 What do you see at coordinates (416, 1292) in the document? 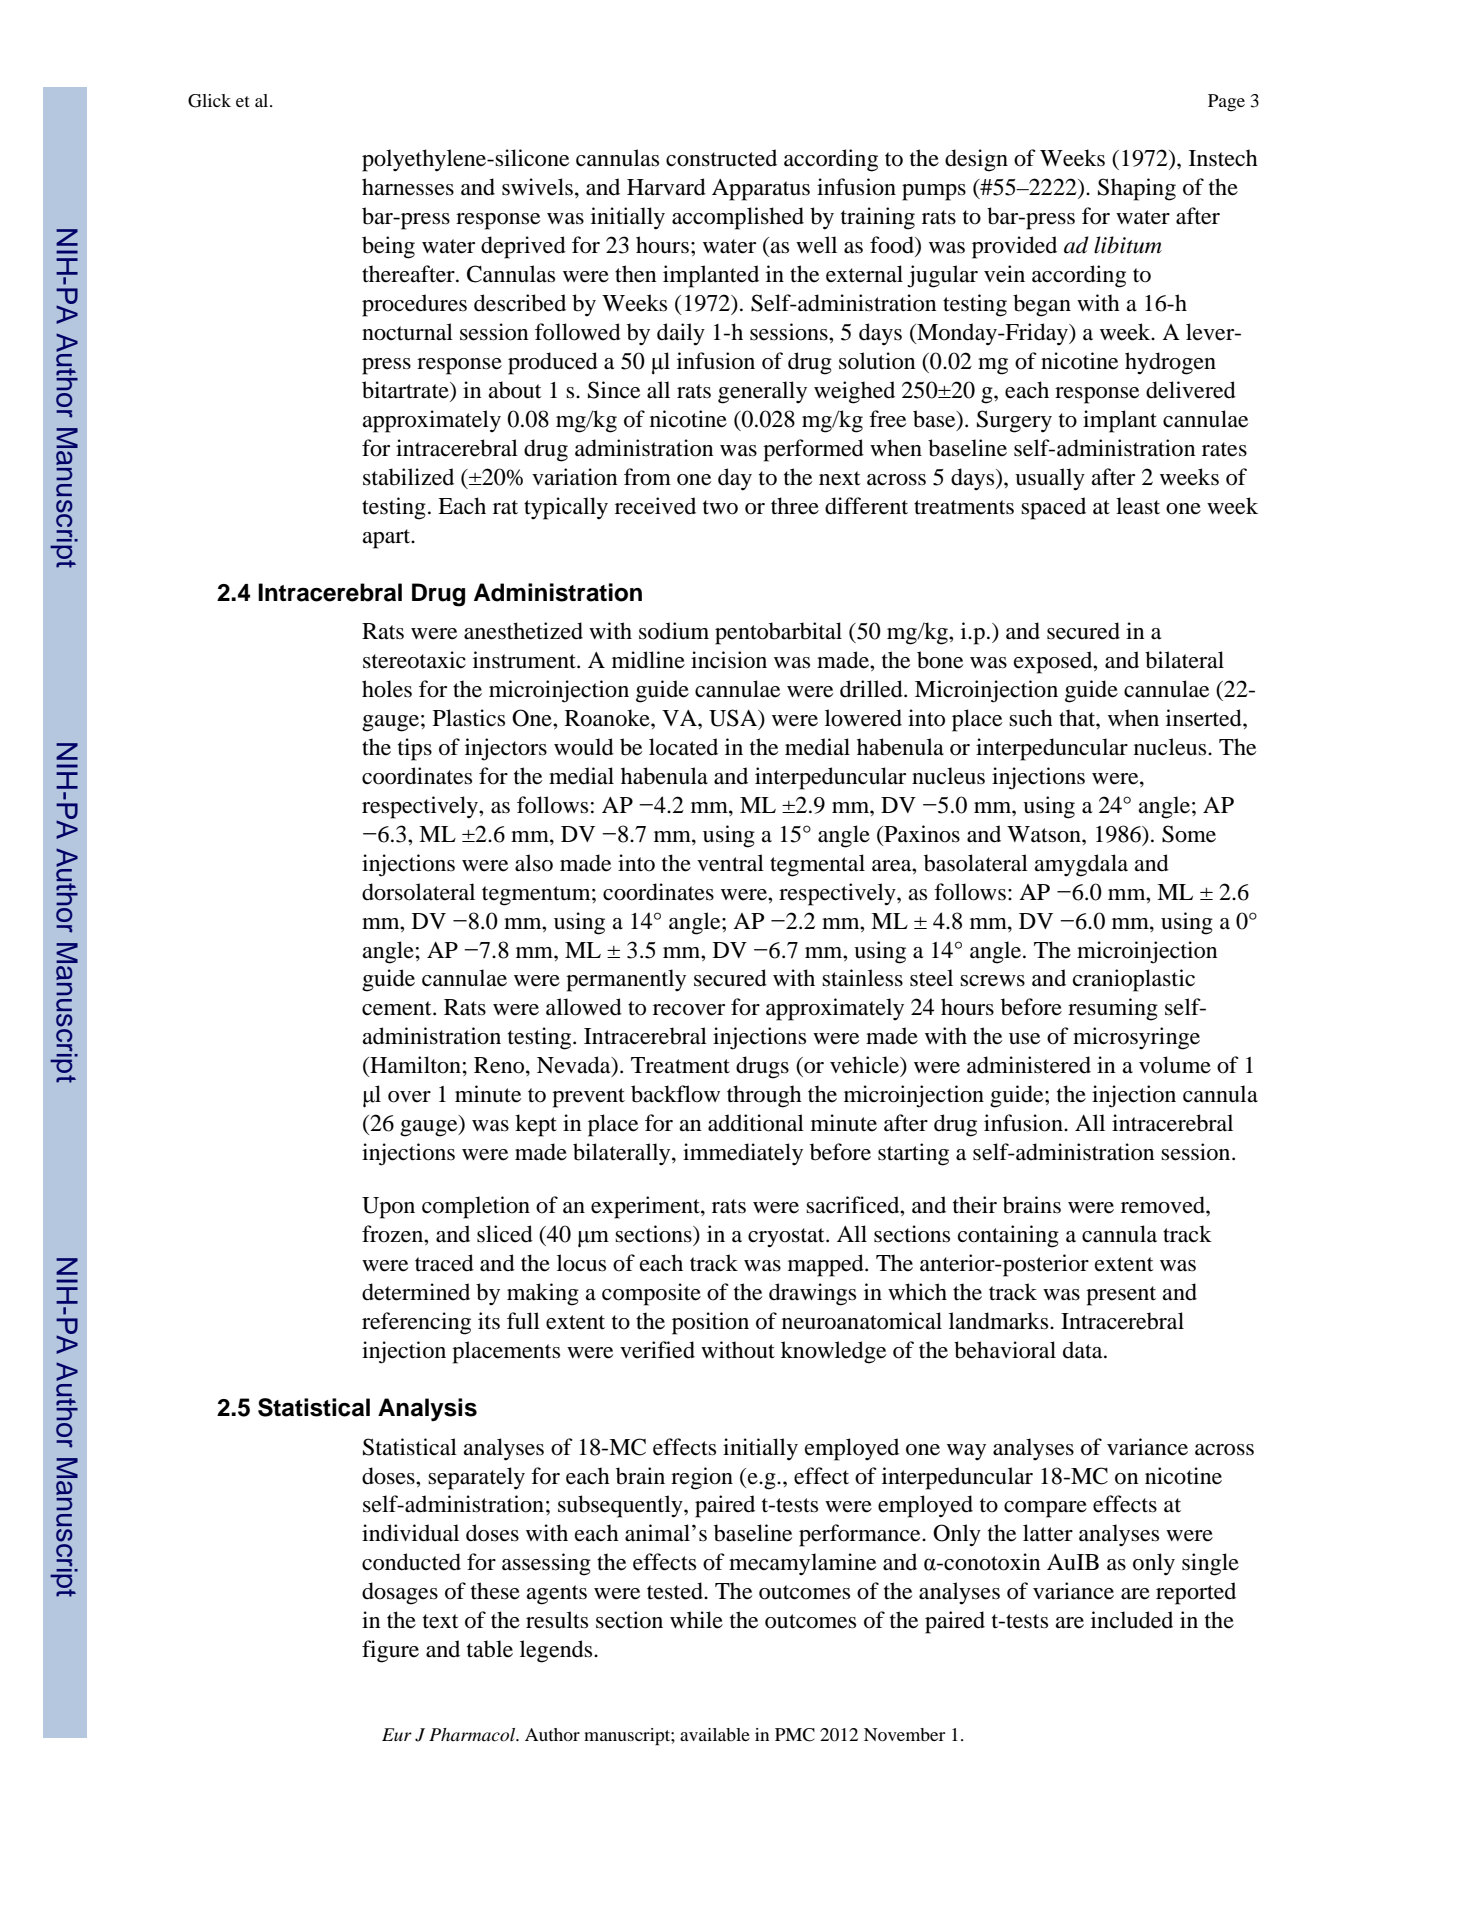
I see `determined` at bounding box center [416, 1292].
